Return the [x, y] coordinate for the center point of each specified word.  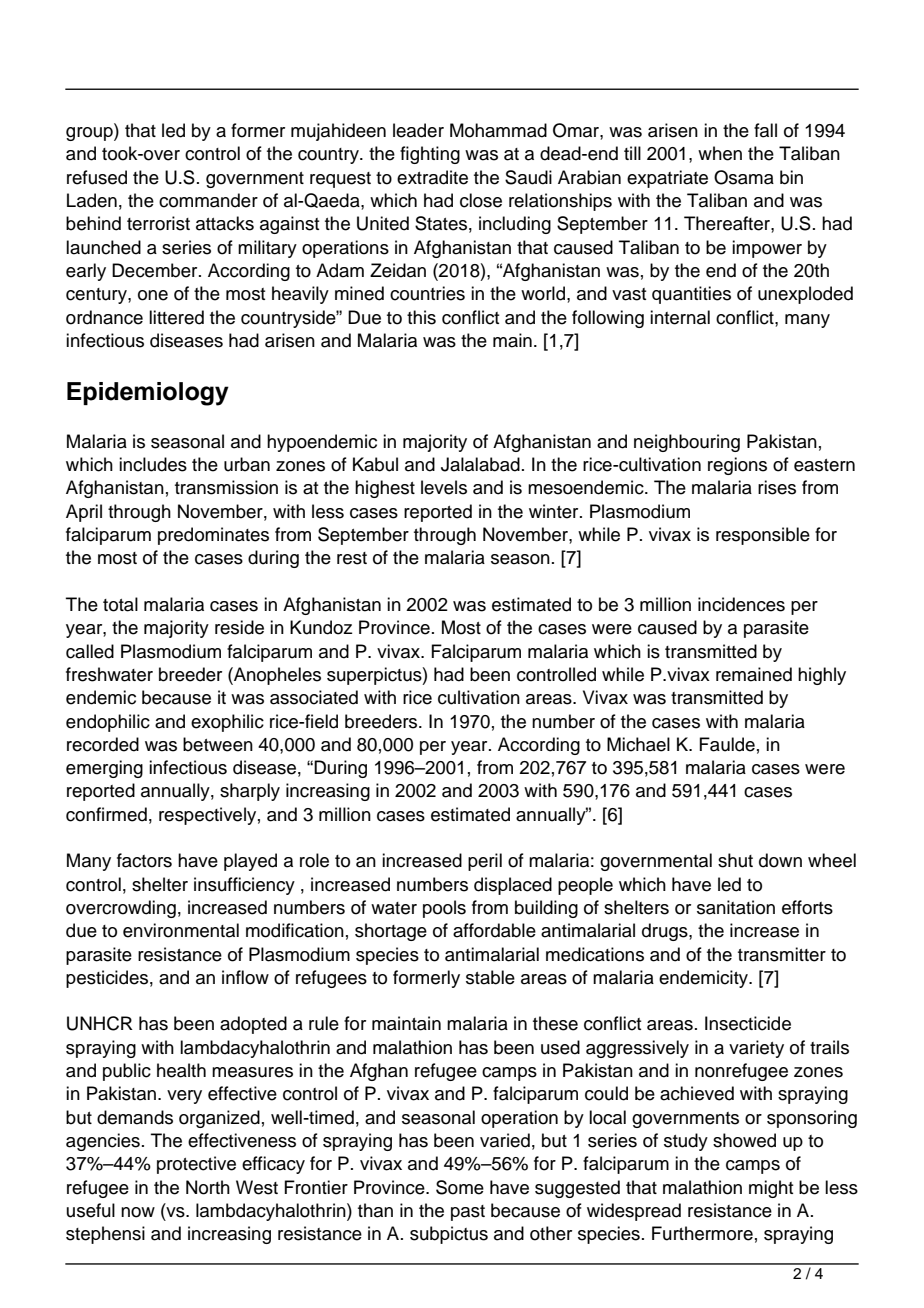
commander [208, 200]
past [468, 1213]
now [138, 1212]
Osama [744, 177]
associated [314, 697]
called [90, 651]
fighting [430, 155]
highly [822, 676]
